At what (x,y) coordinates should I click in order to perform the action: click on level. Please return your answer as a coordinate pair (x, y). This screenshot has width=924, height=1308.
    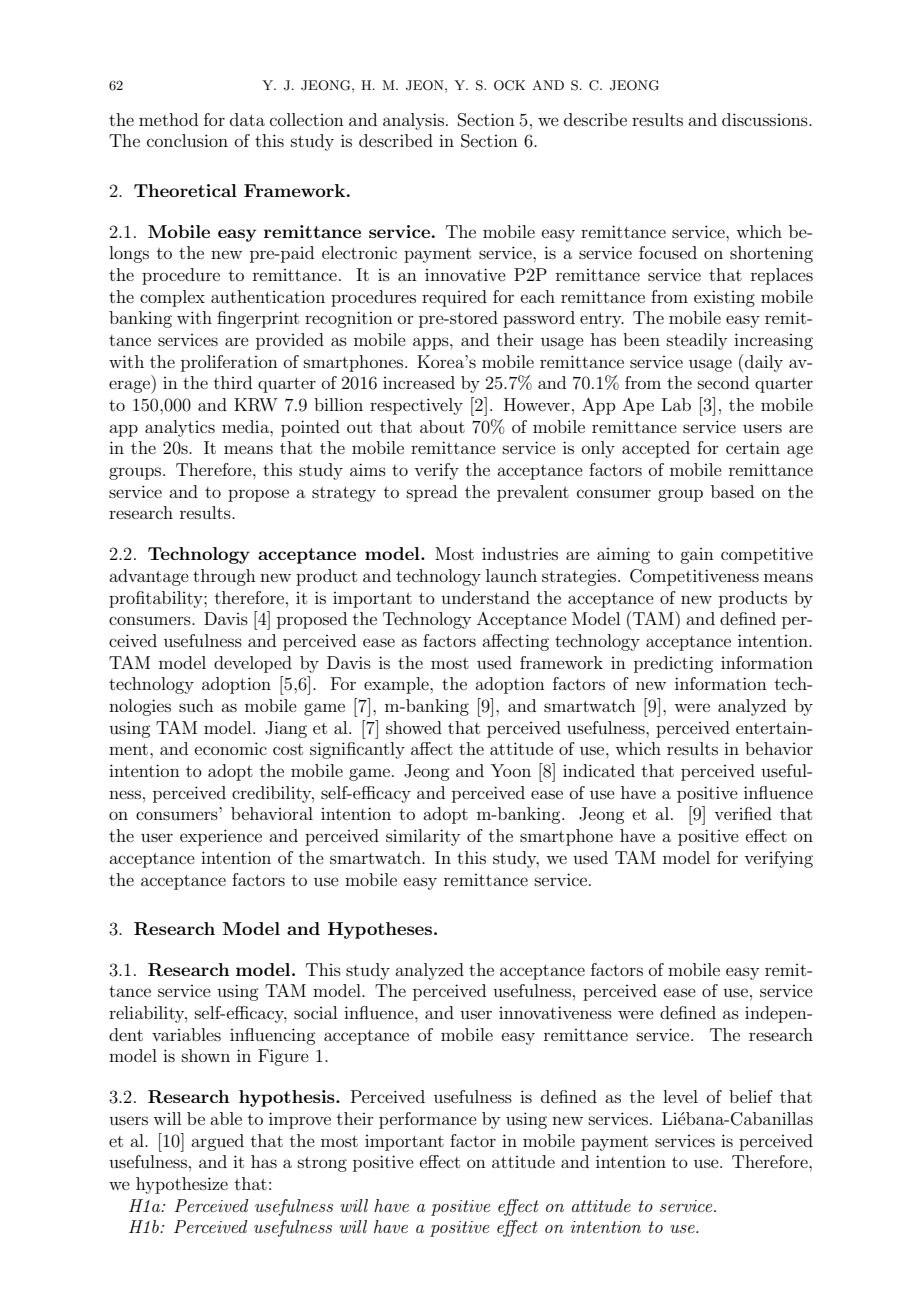
    Looking at the image, I should click on (680, 1096).
